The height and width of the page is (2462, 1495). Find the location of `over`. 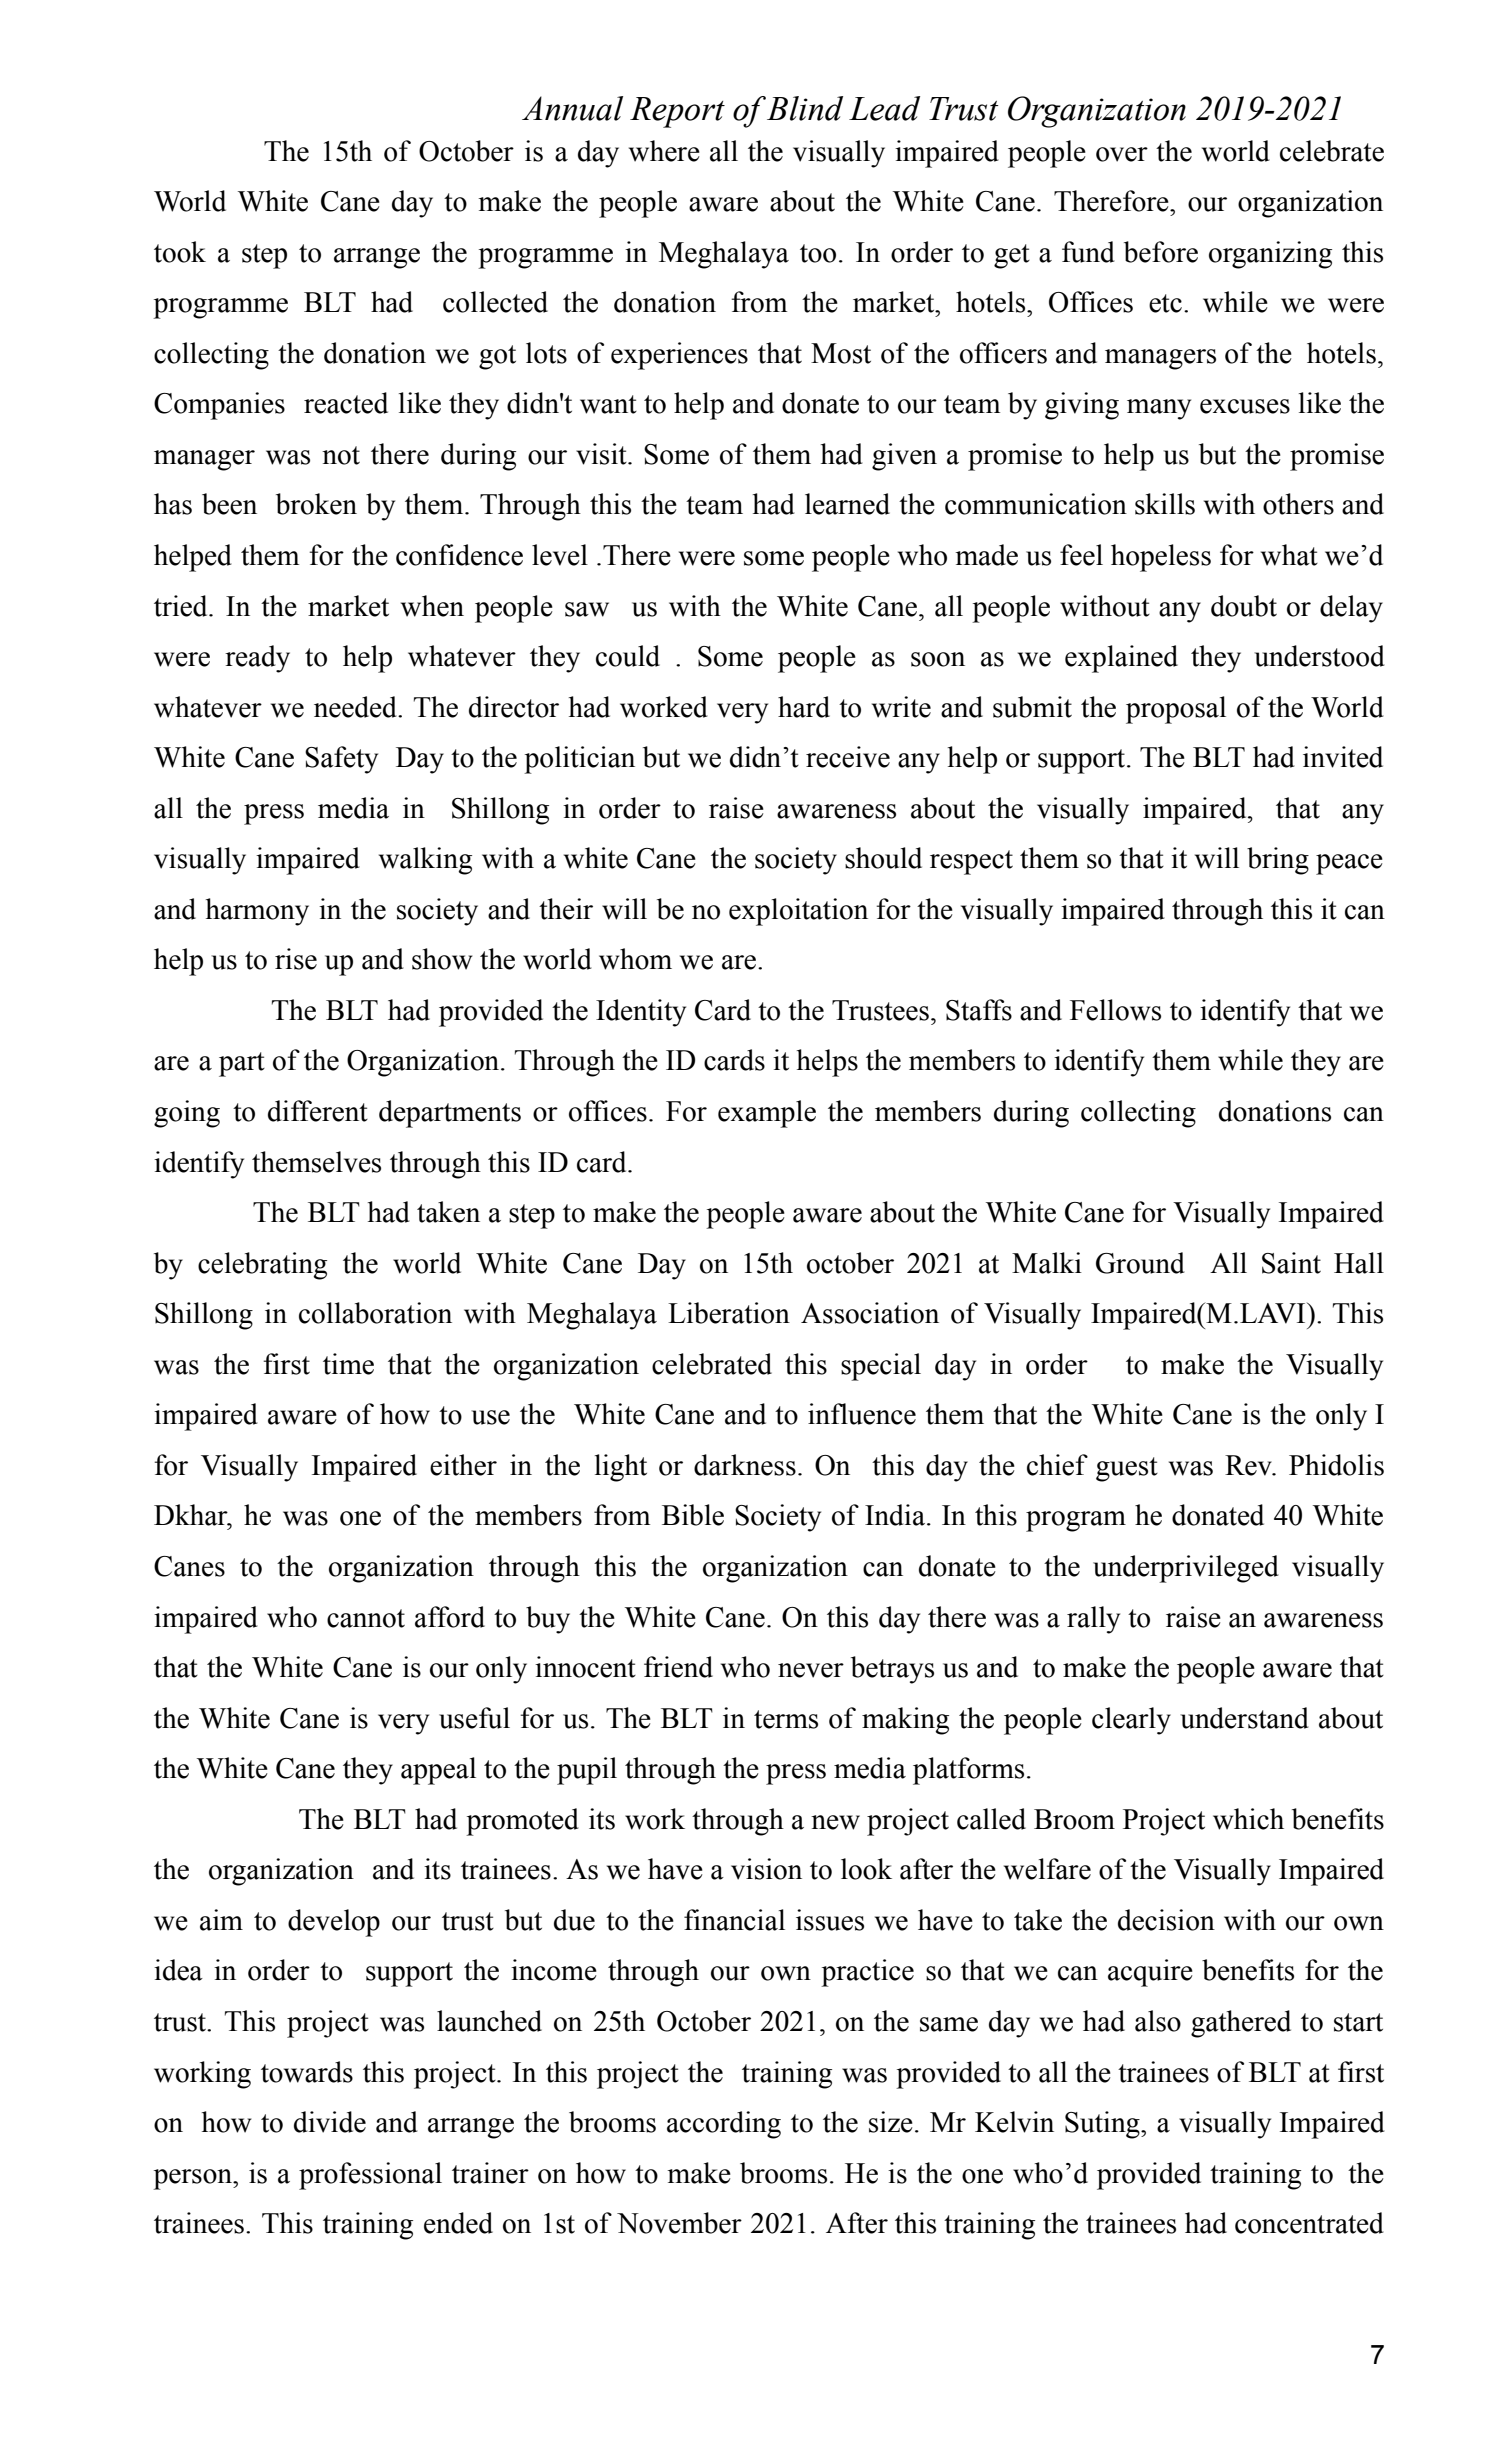

over is located at coordinates (1122, 154).
